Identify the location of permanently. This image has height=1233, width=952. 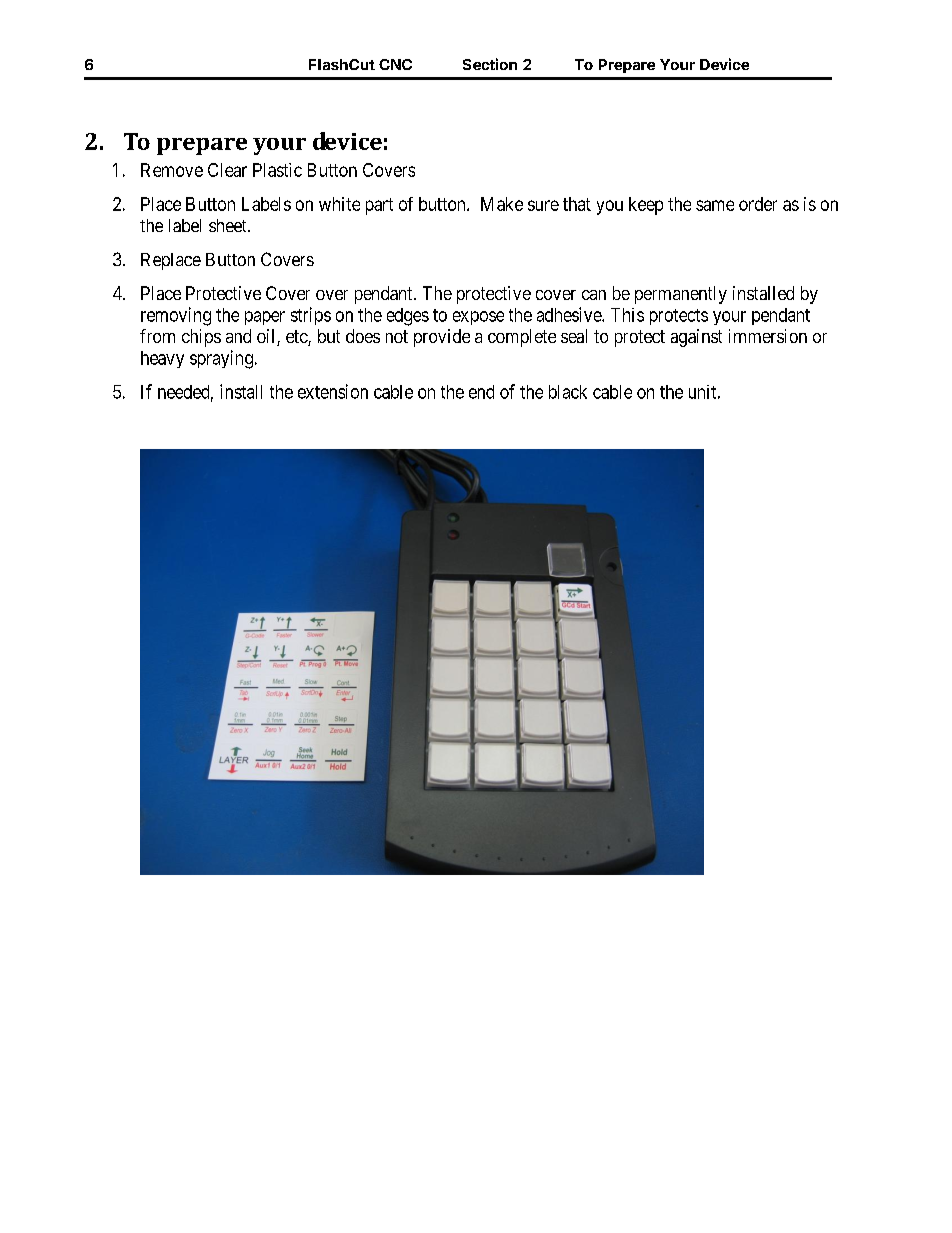
(681, 295).
